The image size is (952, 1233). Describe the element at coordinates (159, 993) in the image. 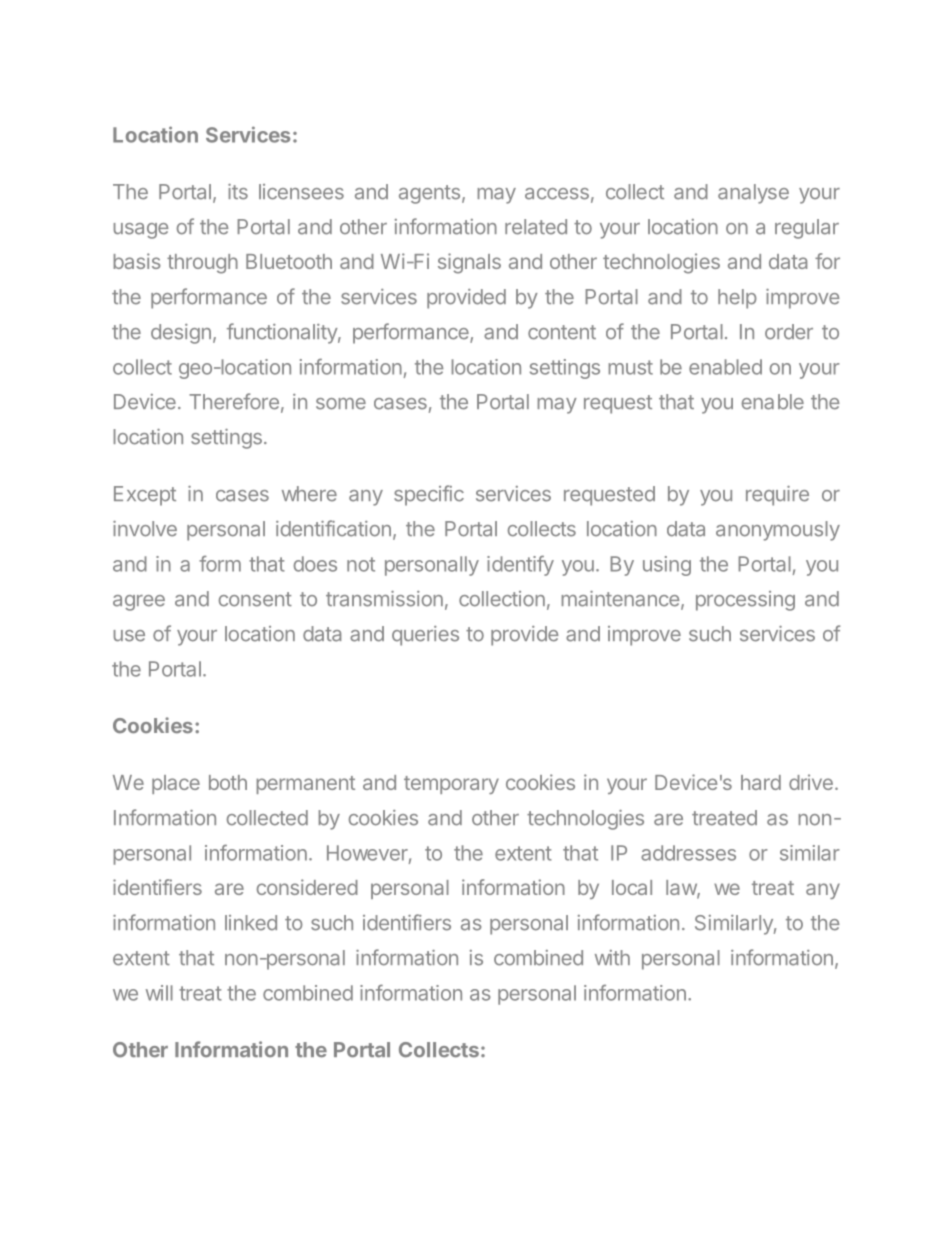

I see `will` at that location.
